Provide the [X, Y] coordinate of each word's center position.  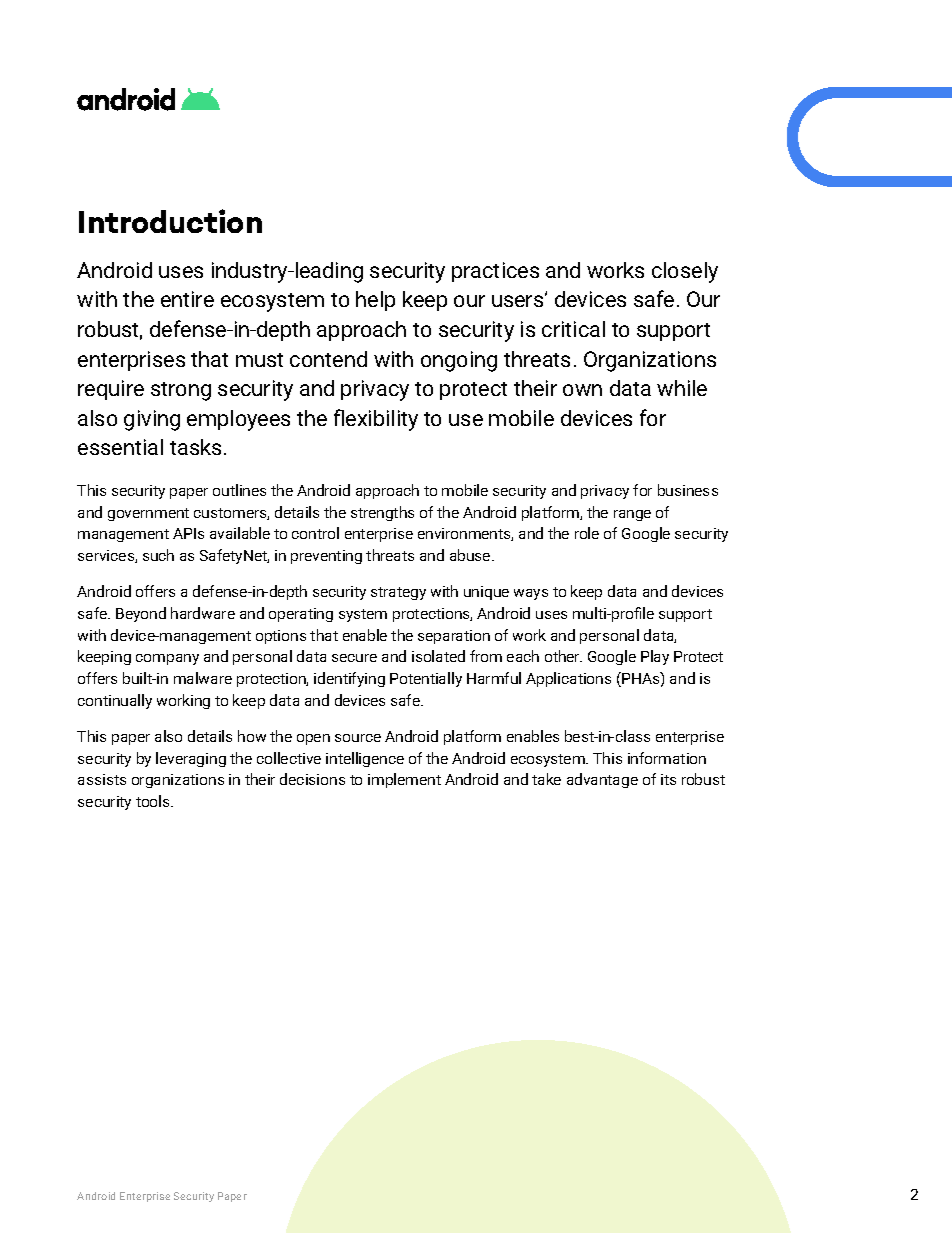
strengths [382, 513]
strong [181, 391]
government [148, 514]
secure [354, 658]
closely [685, 272]
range [632, 515]
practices [495, 272]
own [582, 390]
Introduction [170, 221]
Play [655, 657]
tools [154, 801]
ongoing [459, 361]
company [167, 659]
